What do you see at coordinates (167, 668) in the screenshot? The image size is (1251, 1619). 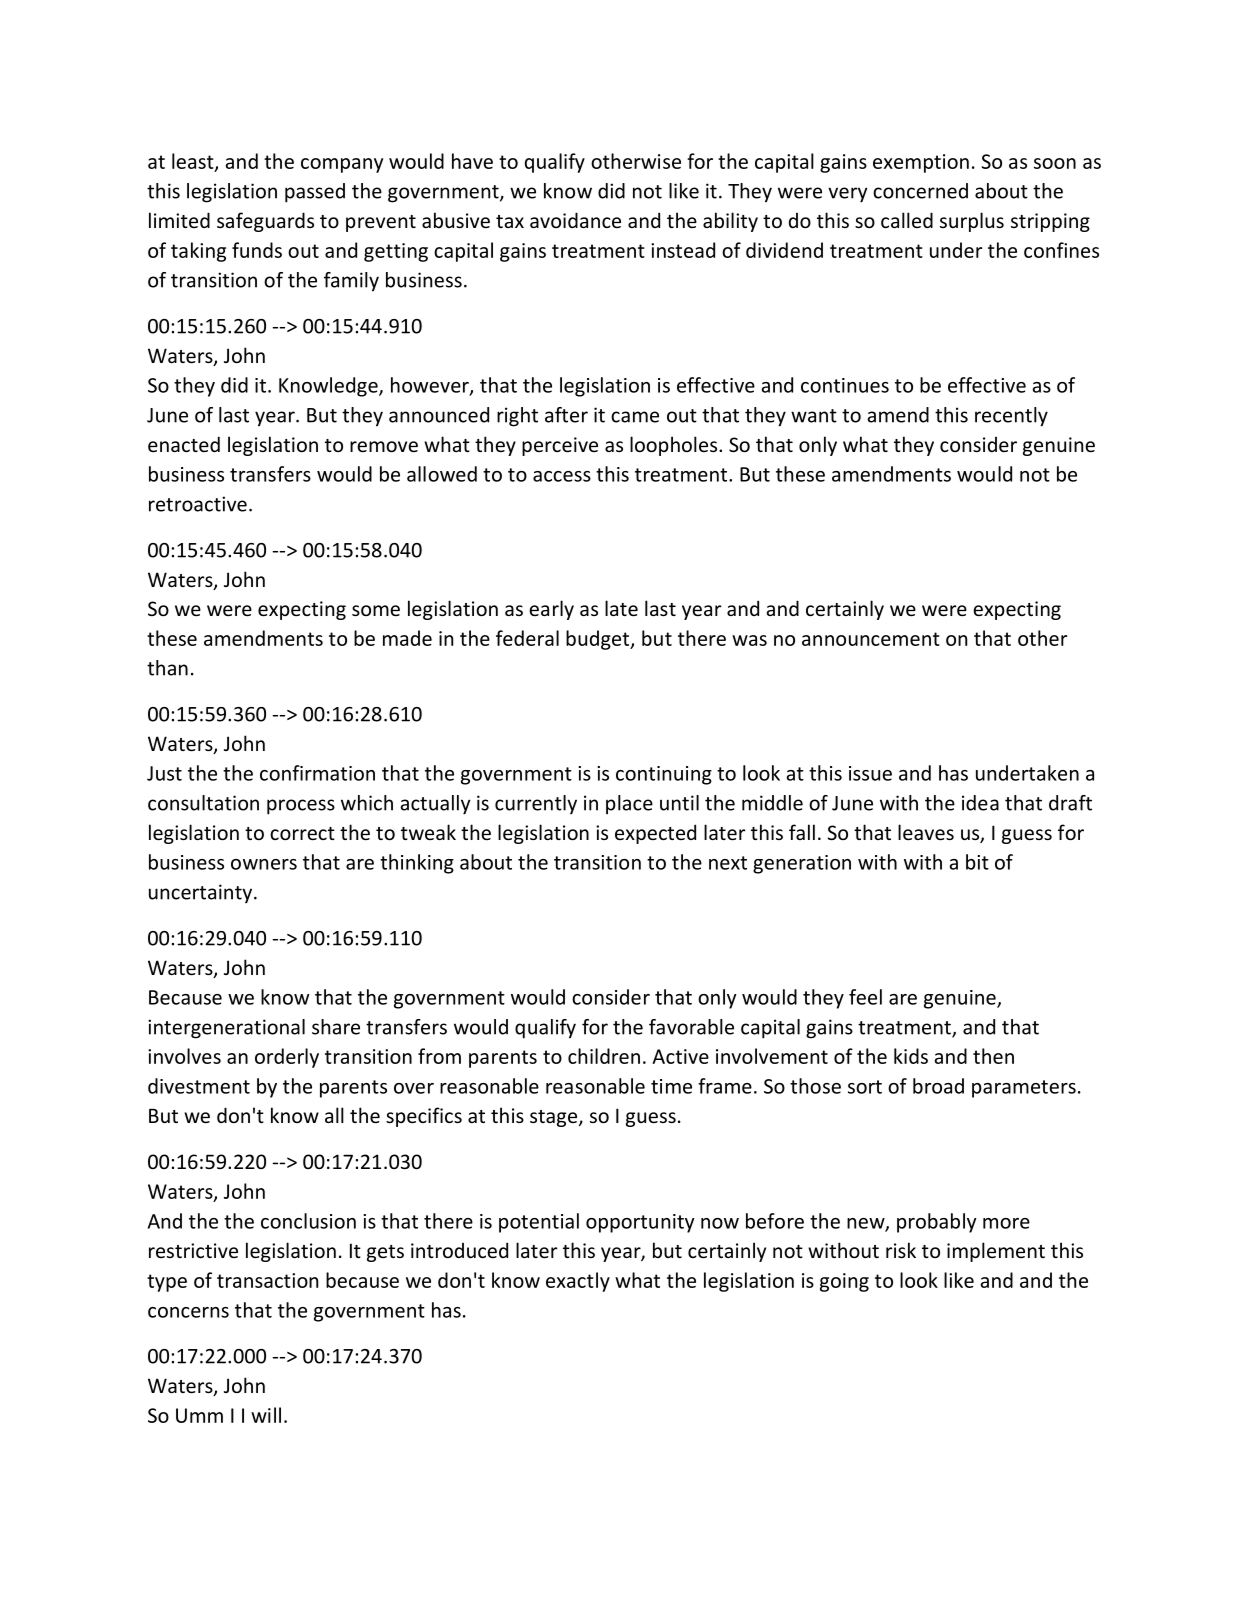 I see `than` at bounding box center [167, 668].
